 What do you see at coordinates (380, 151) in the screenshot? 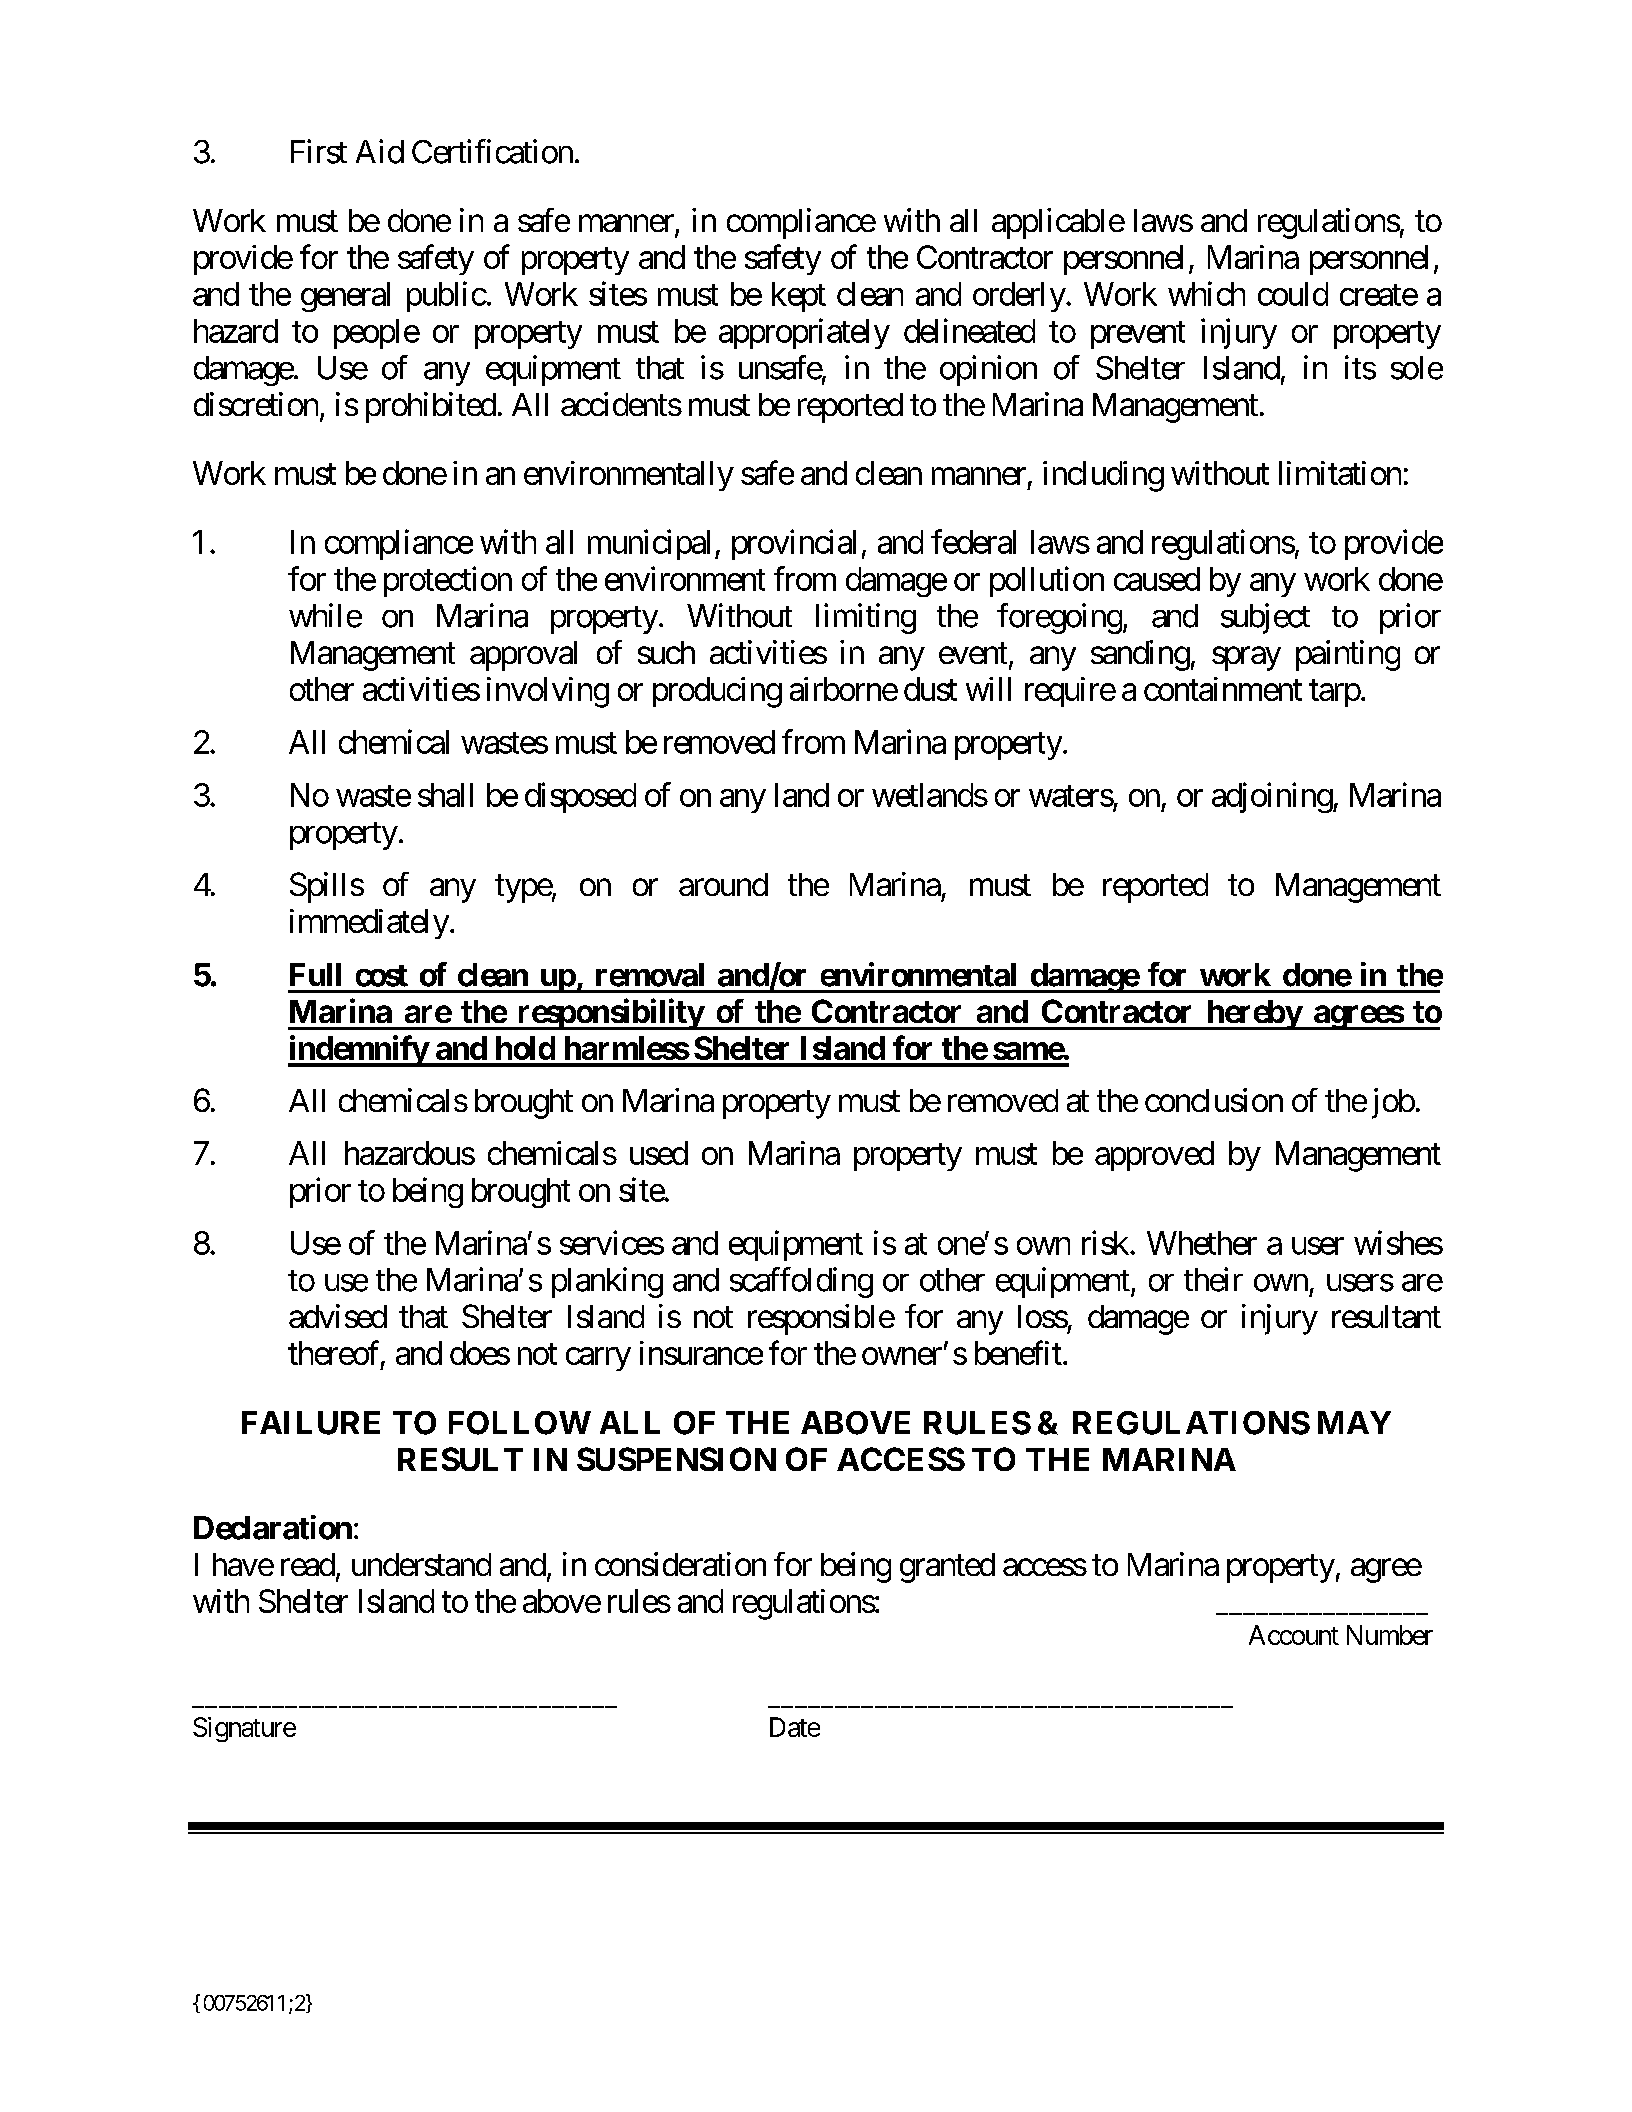
I see `Aid` at bounding box center [380, 151].
